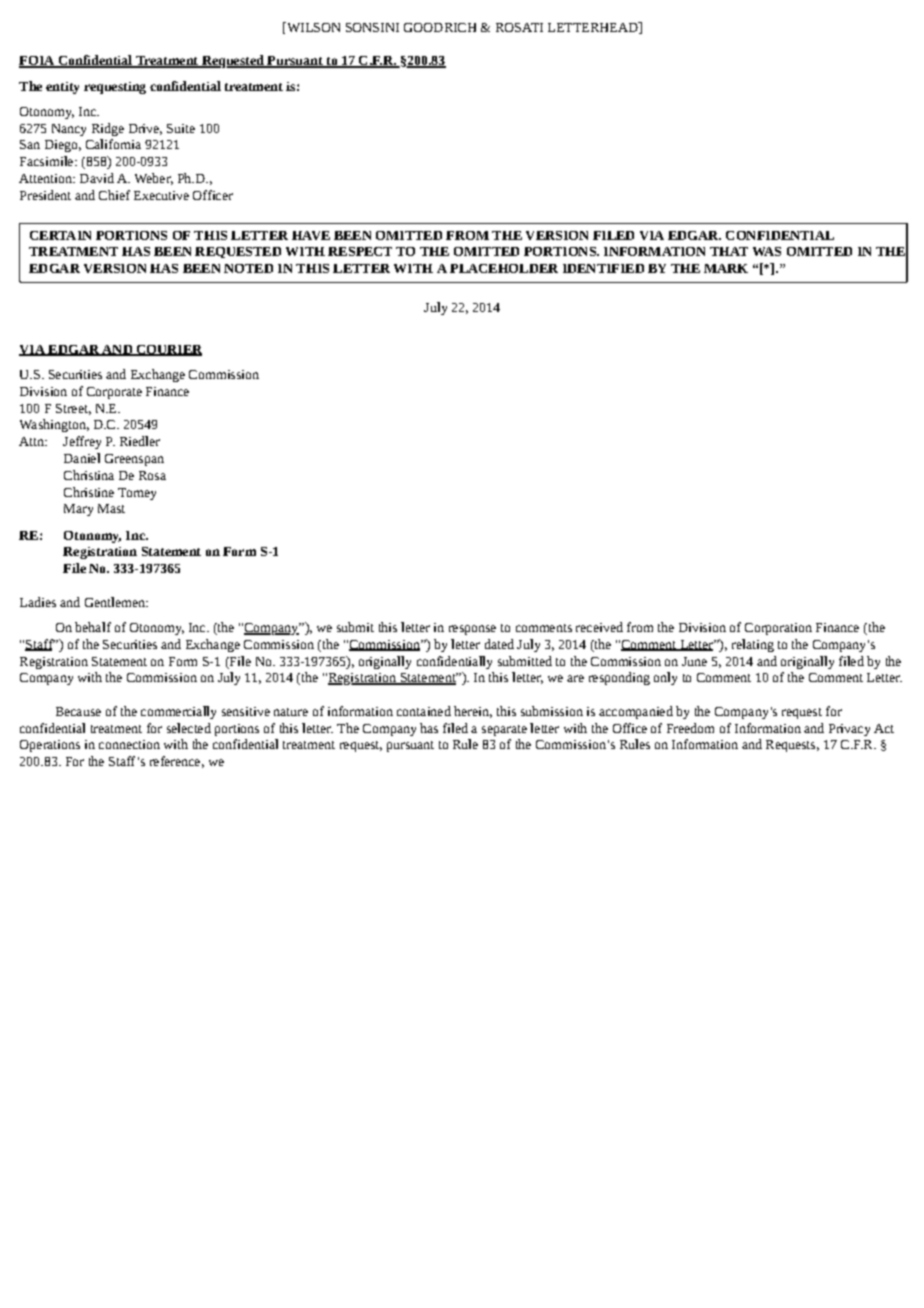 This screenshot has width=924, height=1308. I want to click on IDENTIFIED, so click(603, 268).
